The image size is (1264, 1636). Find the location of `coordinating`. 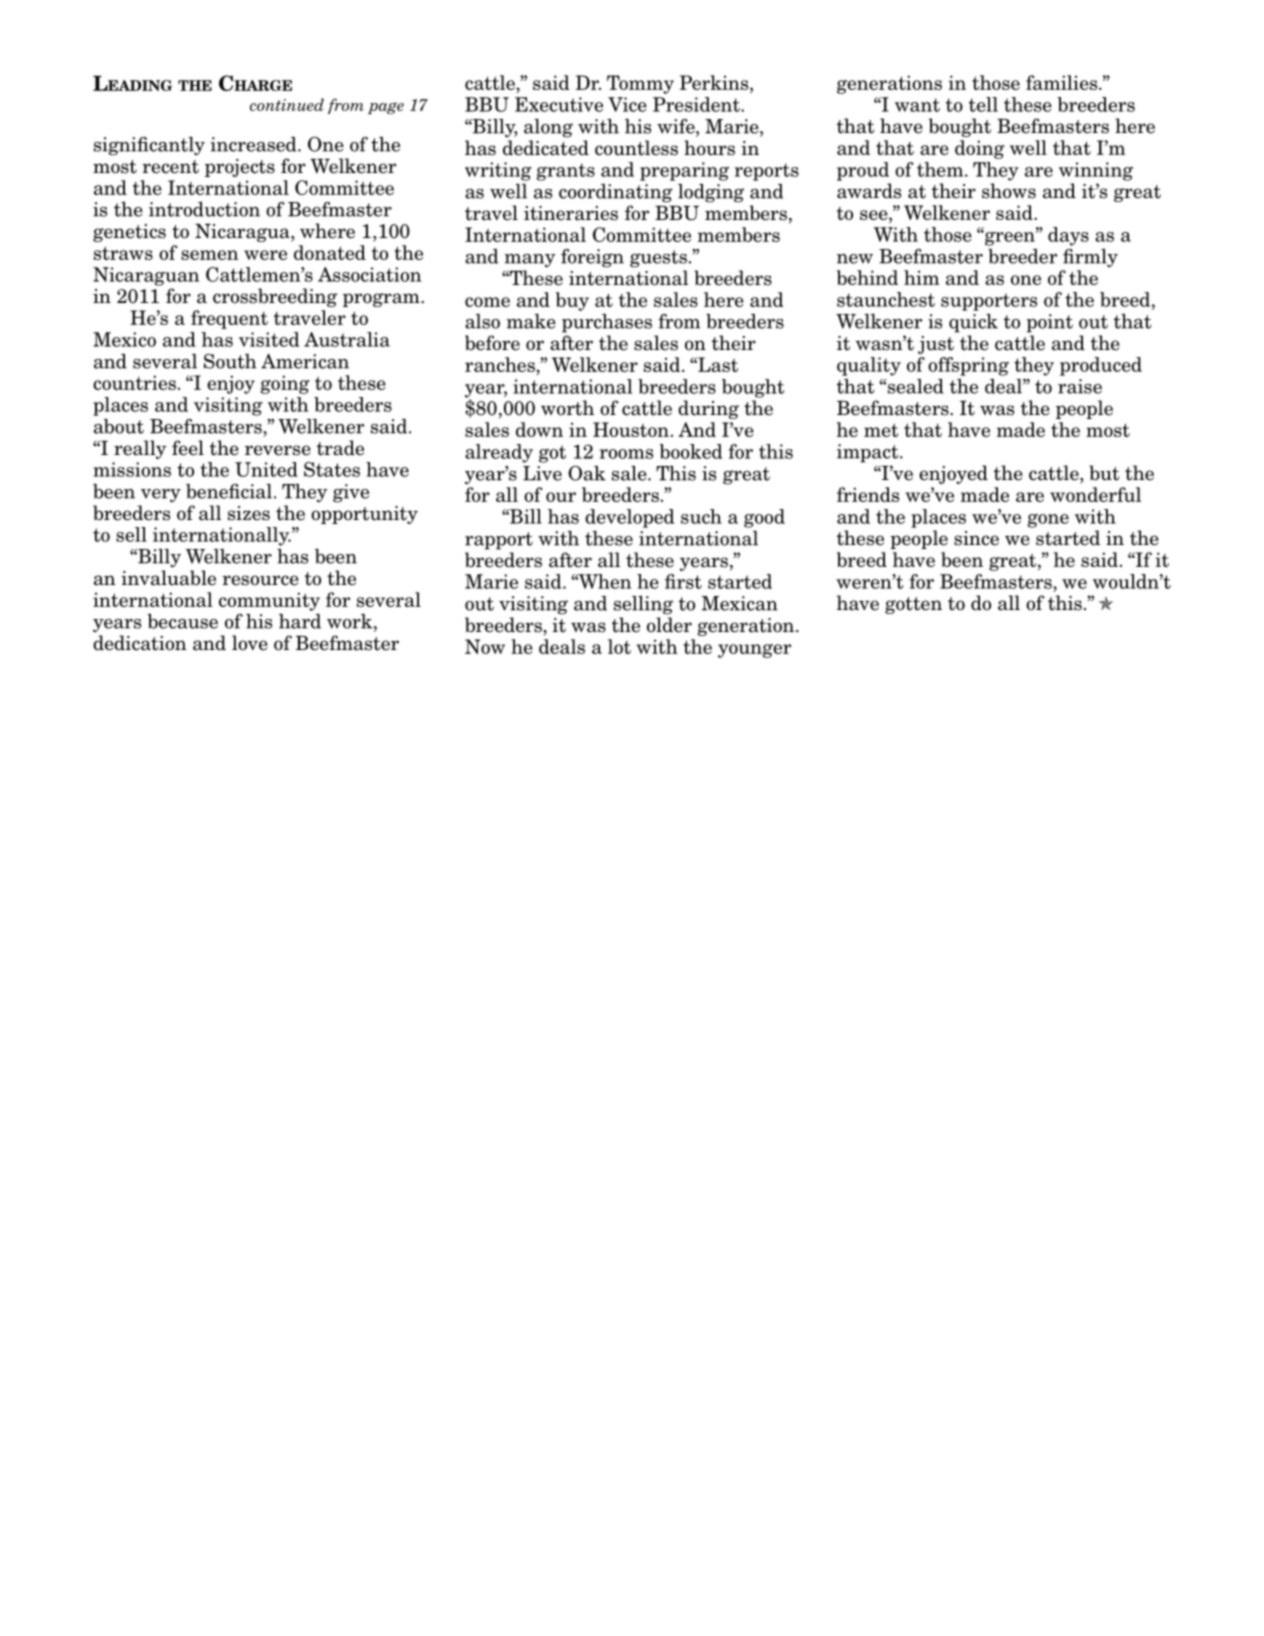

coordinating is located at coordinates (616, 193).
